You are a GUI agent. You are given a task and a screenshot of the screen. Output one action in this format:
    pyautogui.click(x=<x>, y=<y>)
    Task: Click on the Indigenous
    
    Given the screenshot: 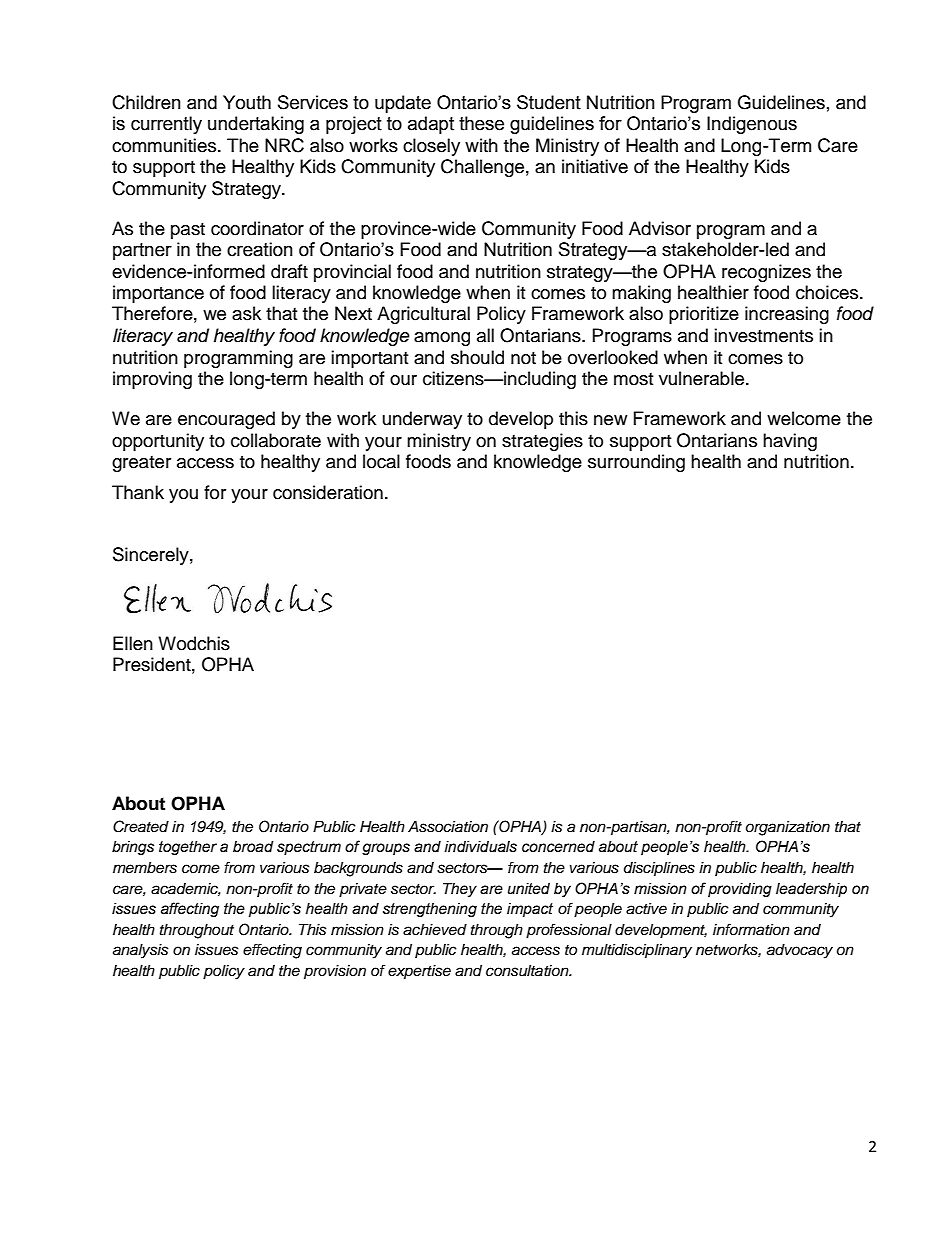 What is the action you would take?
    pyautogui.click(x=752, y=125)
